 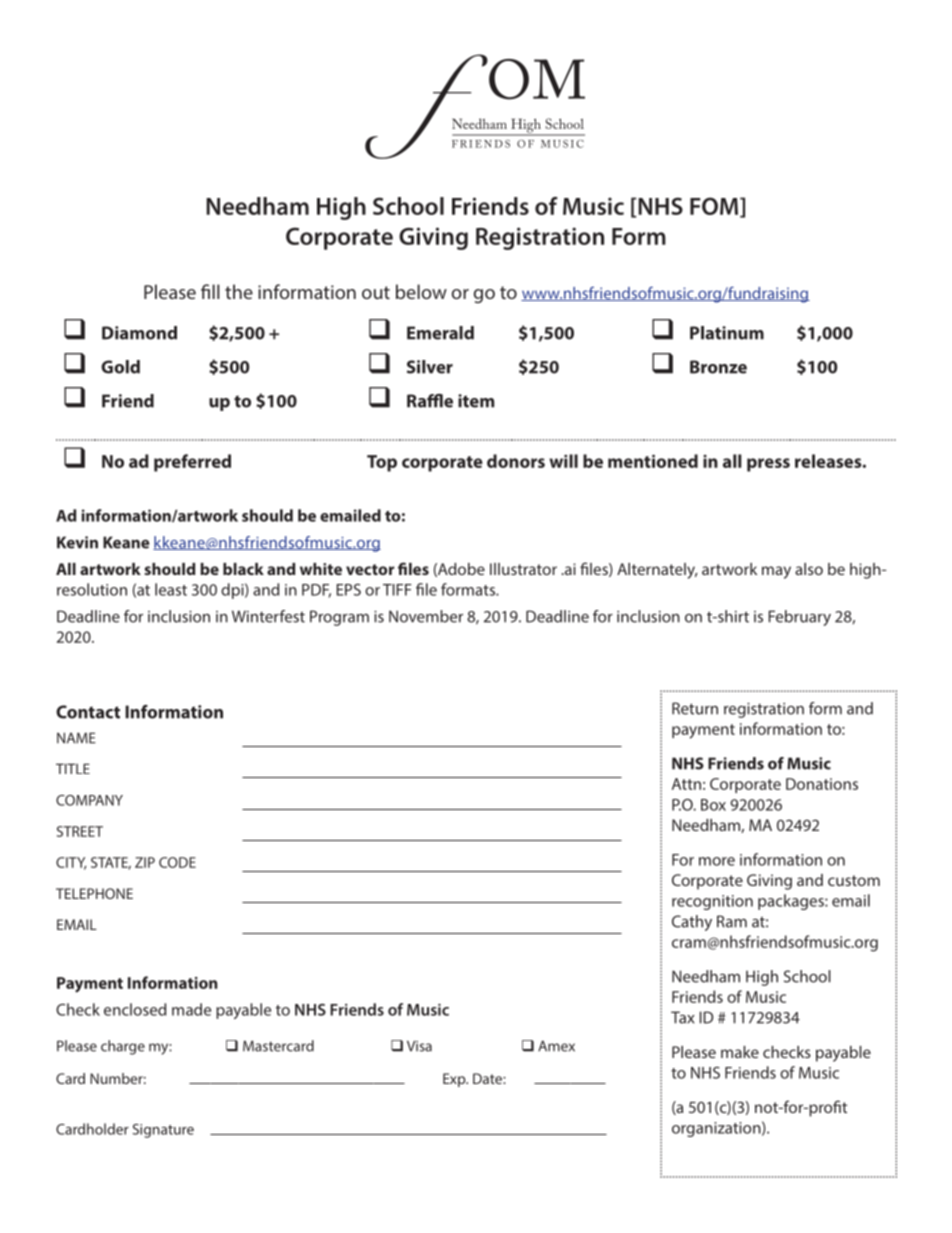 What do you see at coordinates (776, 572) in the screenshot?
I see `may` at bounding box center [776, 572].
